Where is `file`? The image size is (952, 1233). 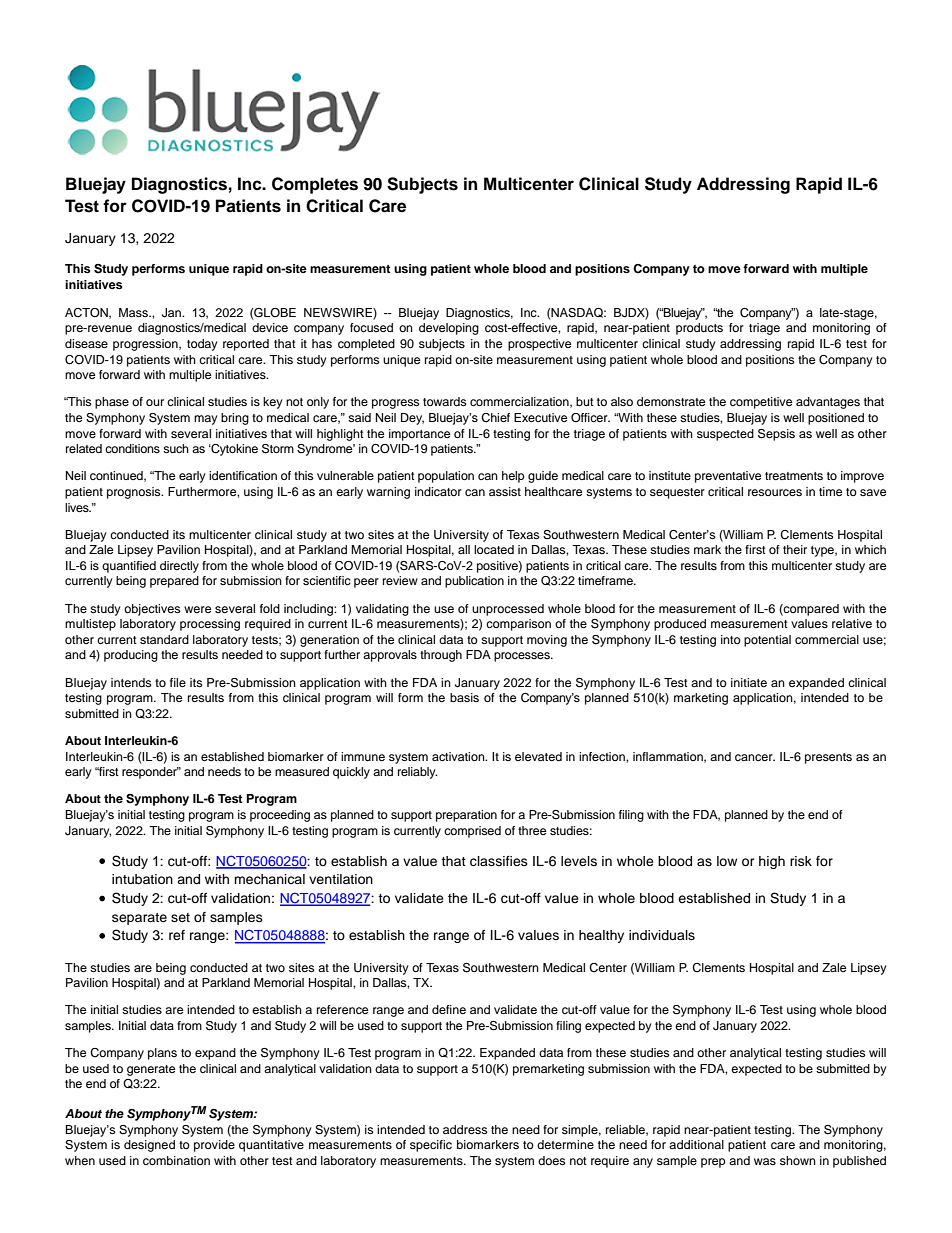 file is located at coordinates (178, 682).
